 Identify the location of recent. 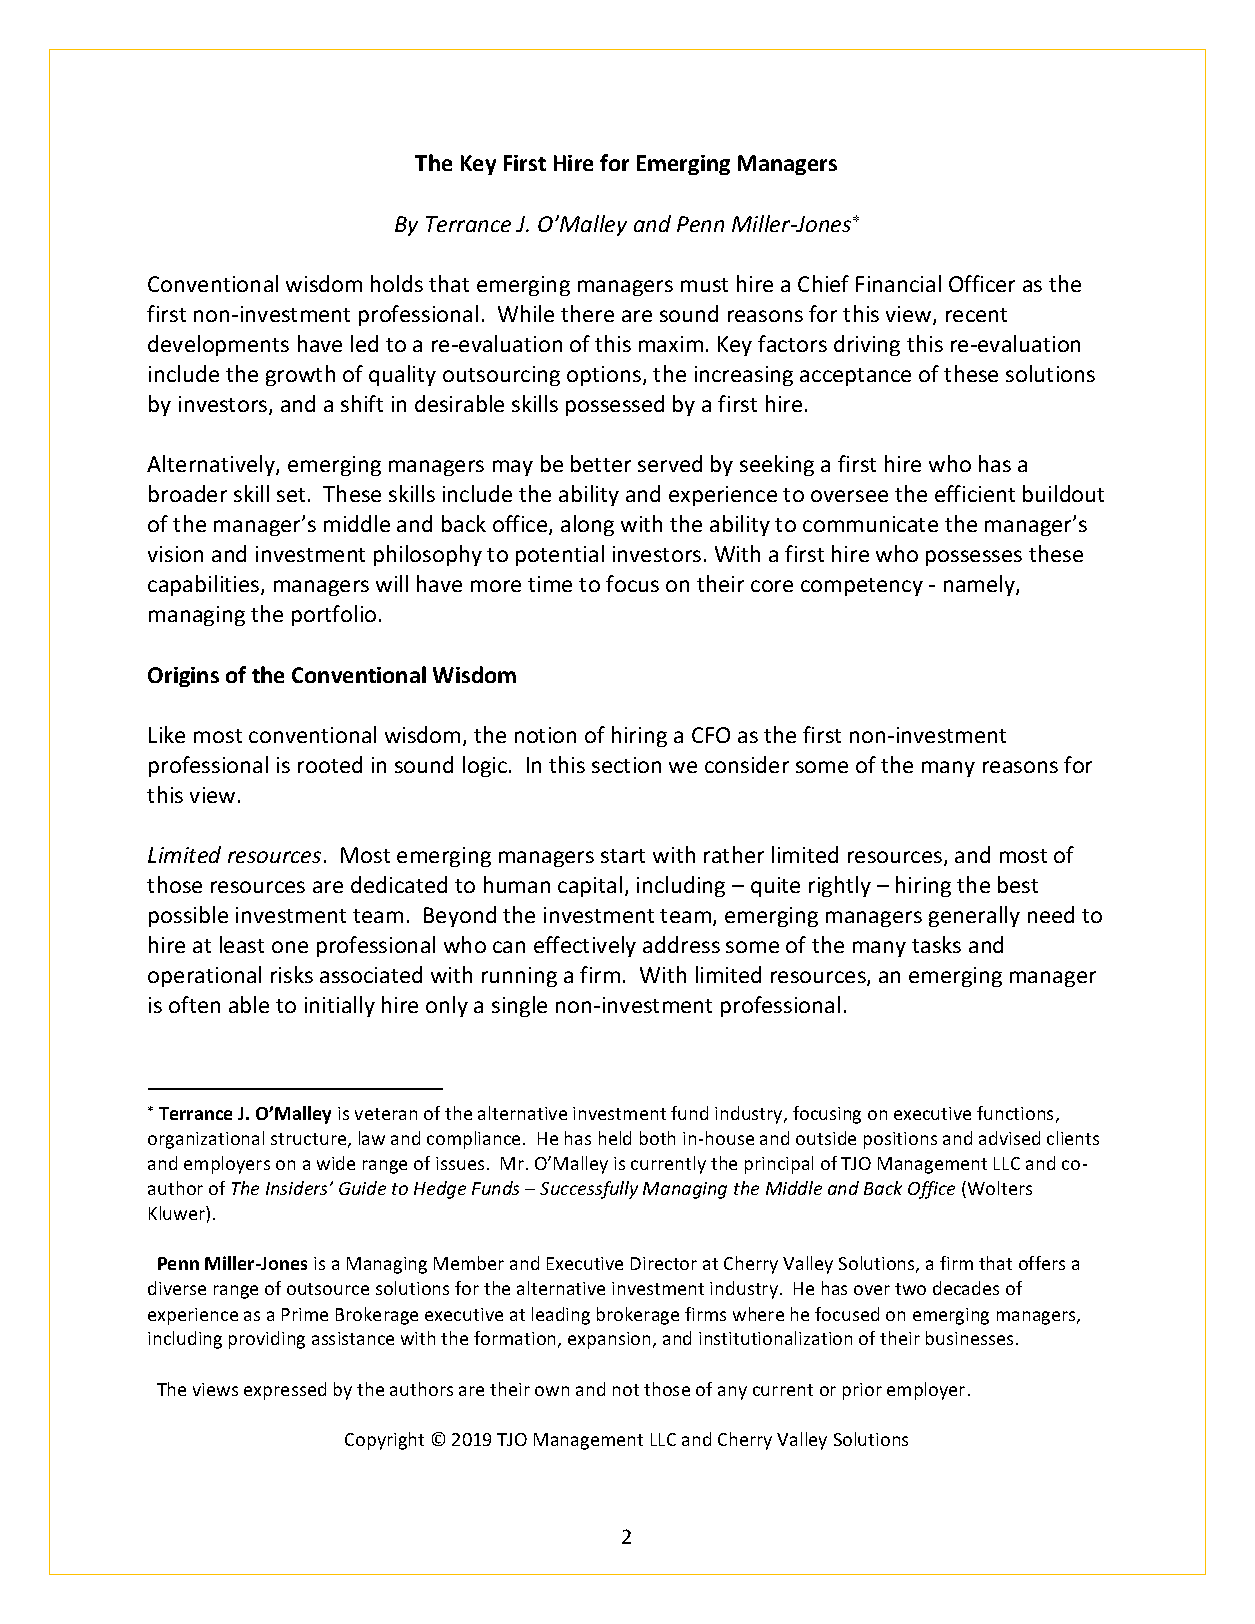
(976, 315).
